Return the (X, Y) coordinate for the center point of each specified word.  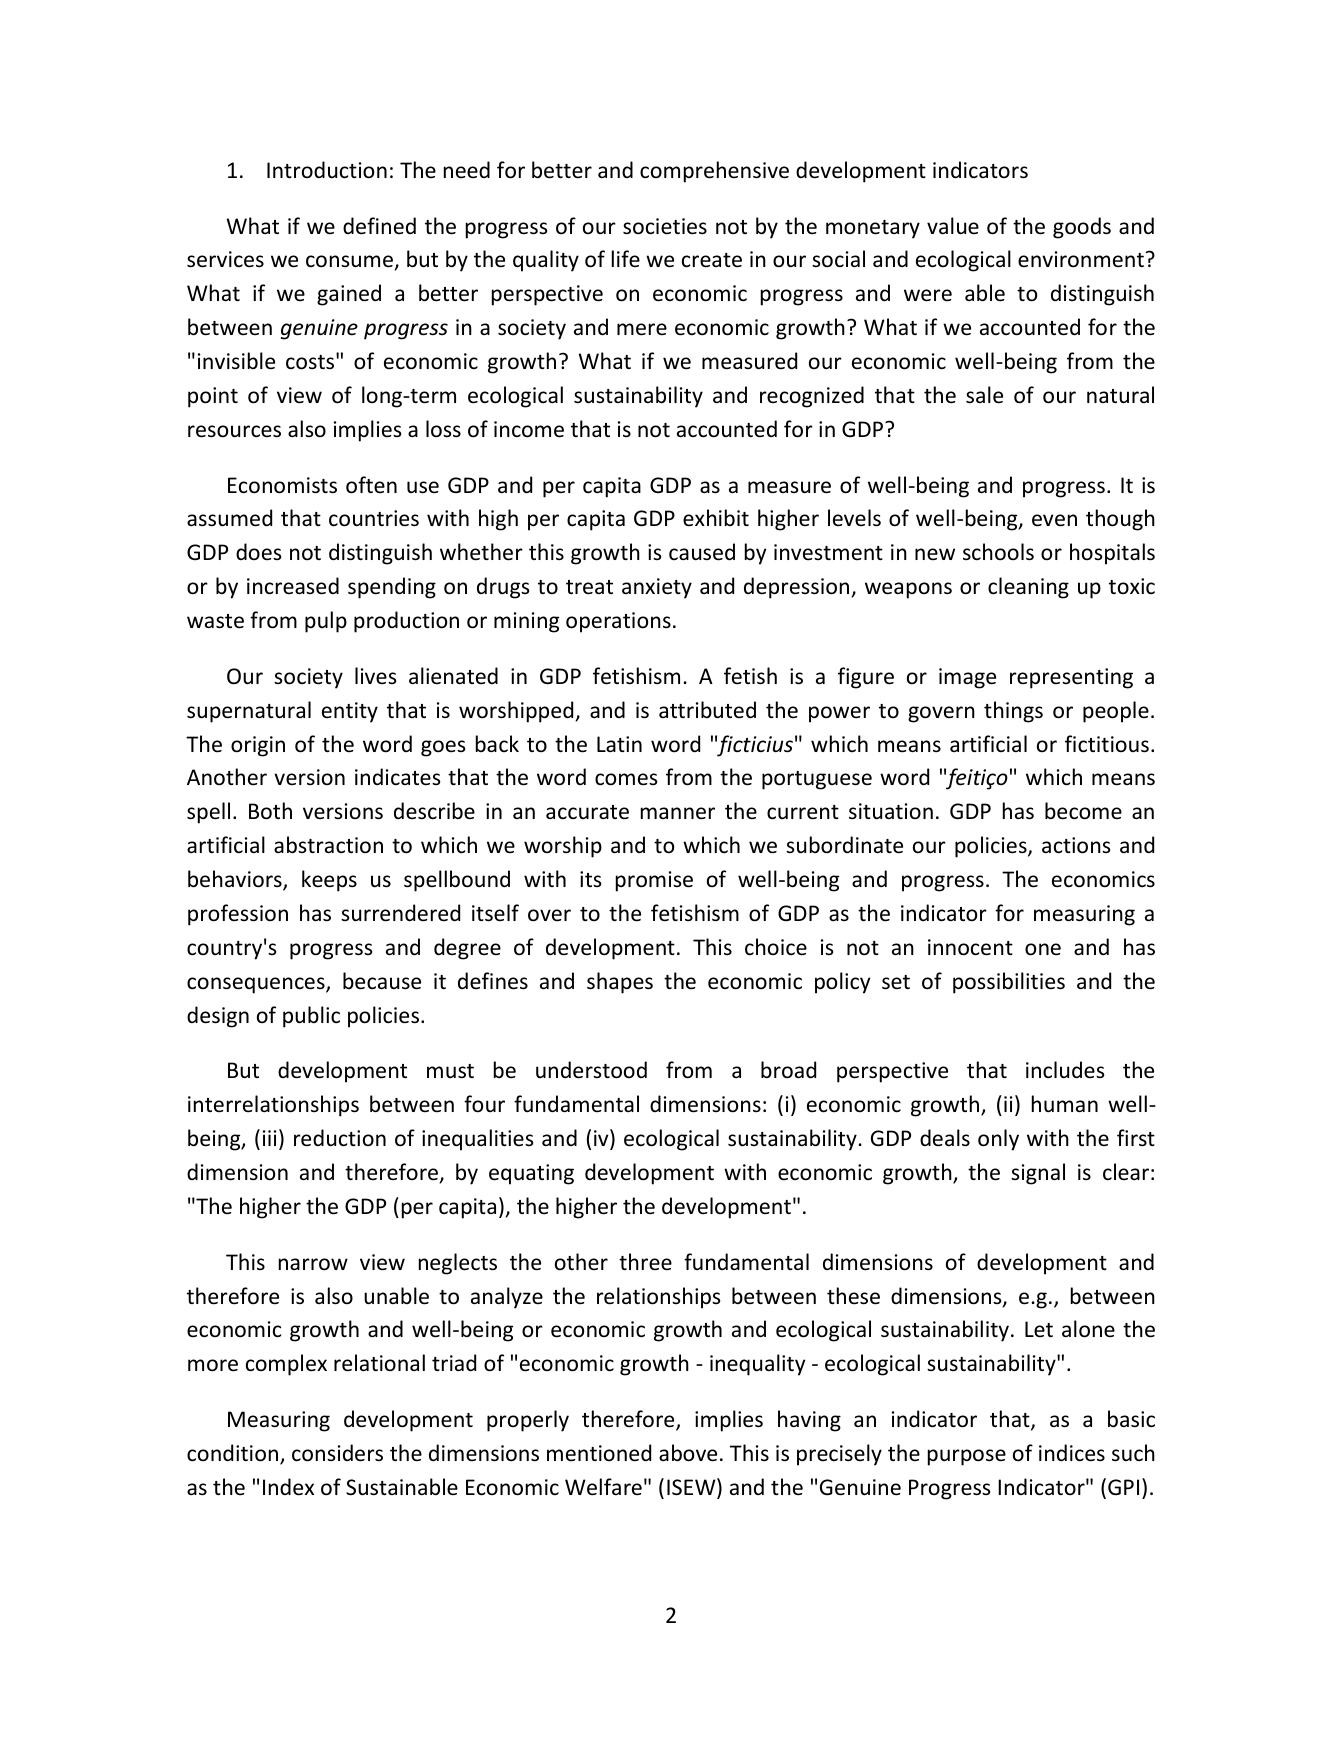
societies (665, 226)
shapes (620, 983)
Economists (282, 485)
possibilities (1009, 983)
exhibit (716, 517)
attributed (707, 710)
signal (1038, 1174)
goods (1082, 228)
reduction (340, 1138)
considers (337, 1453)
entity (350, 712)
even (1054, 520)
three (645, 1261)
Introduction (327, 170)
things (1013, 712)
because (382, 981)
